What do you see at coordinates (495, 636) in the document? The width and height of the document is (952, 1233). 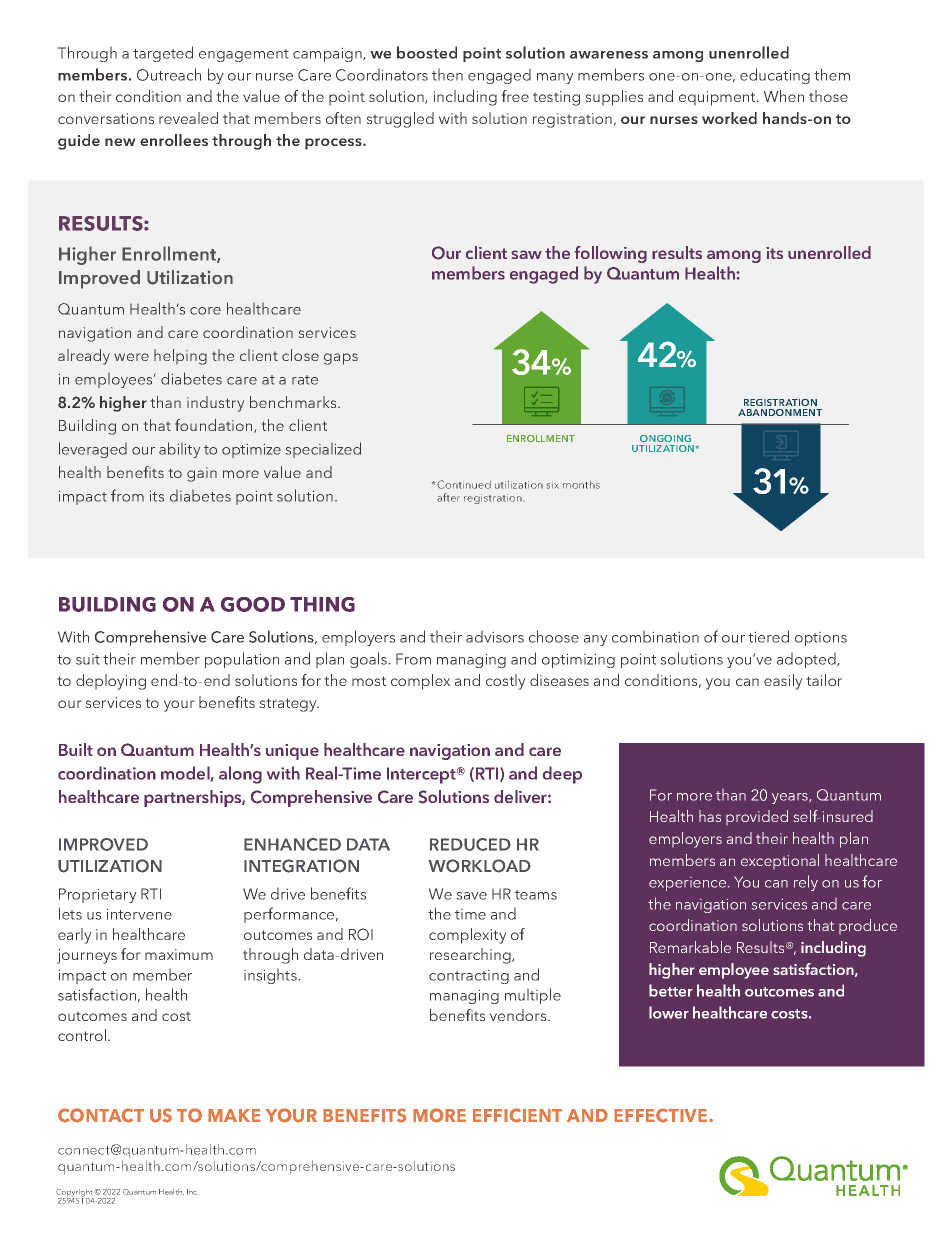 I see `advisors` at bounding box center [495, 636].
